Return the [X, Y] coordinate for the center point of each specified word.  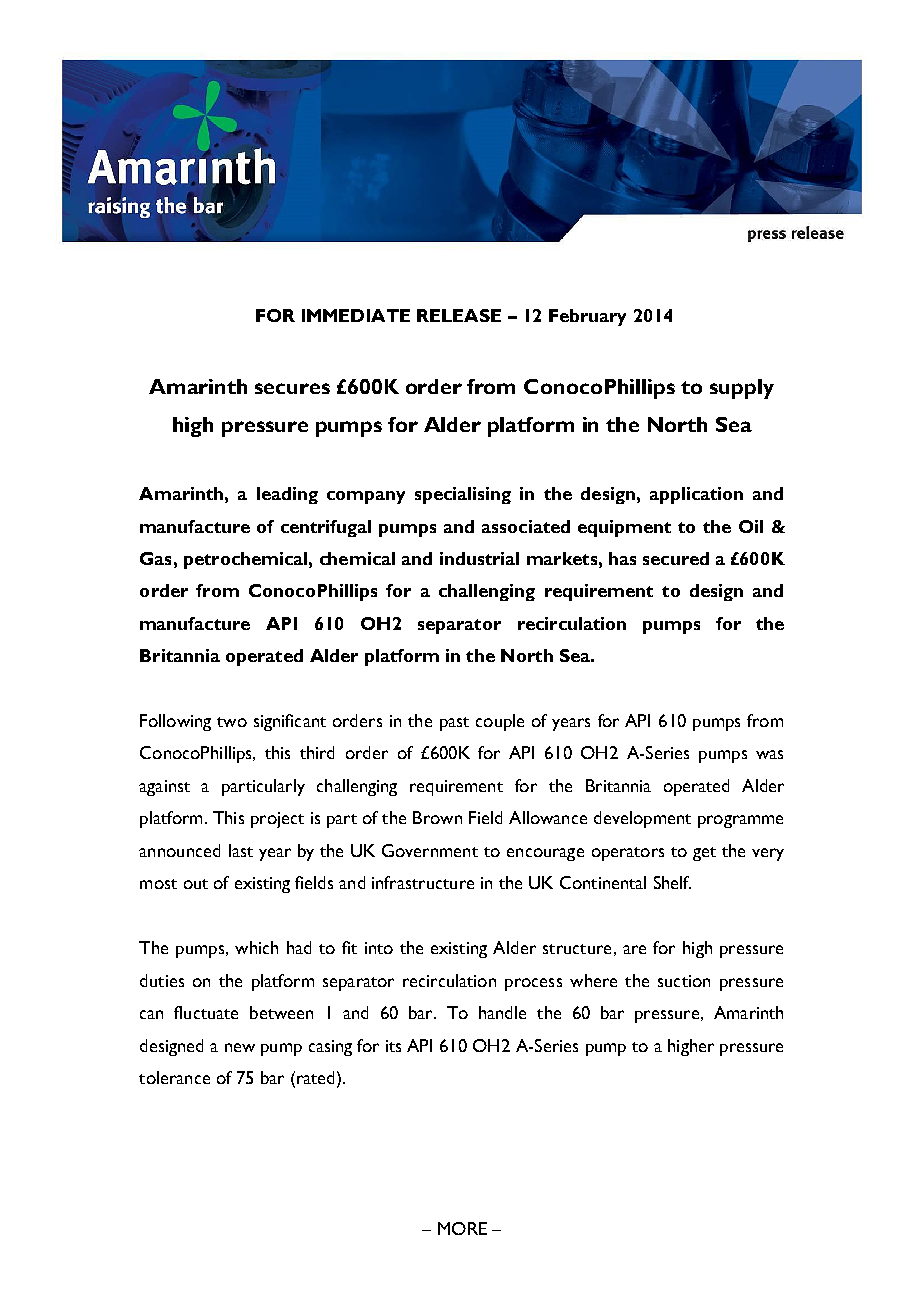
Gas [155, 558]
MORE [462, 1228]
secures [292, 388]
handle [502, 1012]
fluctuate [206, 1012]
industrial [479, 558]
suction [684, 981]
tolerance [174, 1077]
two [232, 722]
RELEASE [459, 315]
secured [676, 558]
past [454, 724]
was [769, 754]
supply [742, 389]
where [593, 980]
